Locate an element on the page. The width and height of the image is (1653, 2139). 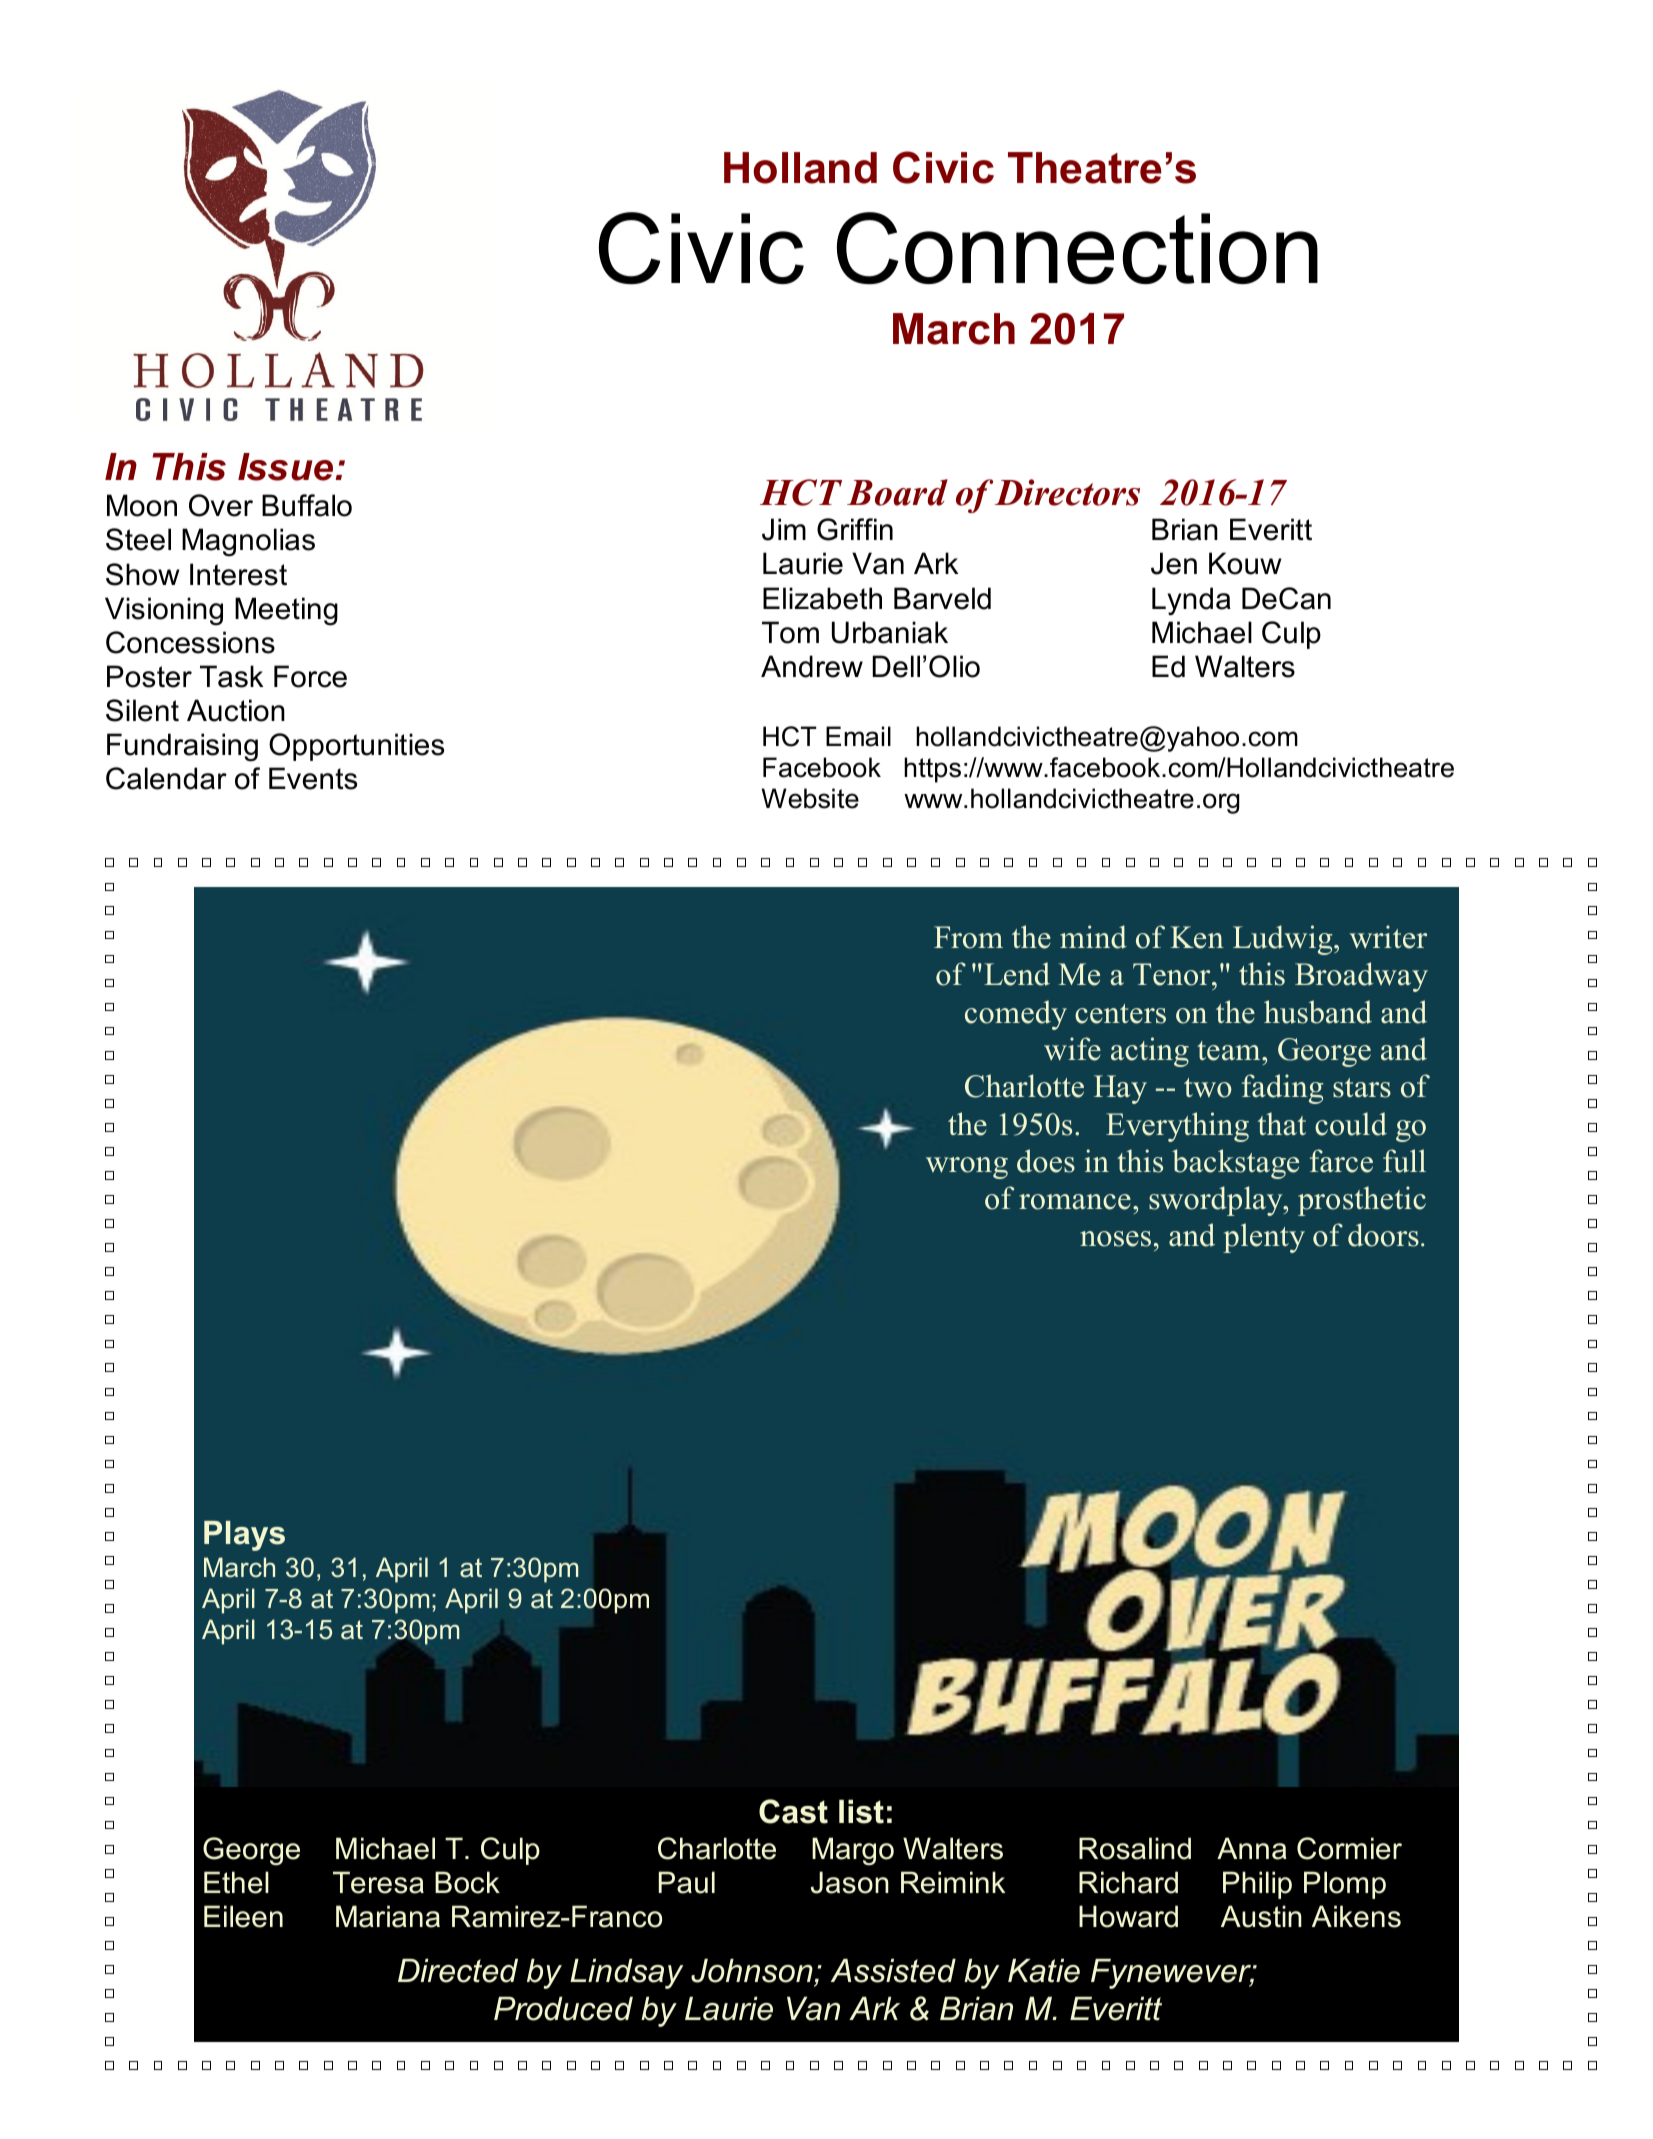
that is located at coordinates (1282, 1123).
